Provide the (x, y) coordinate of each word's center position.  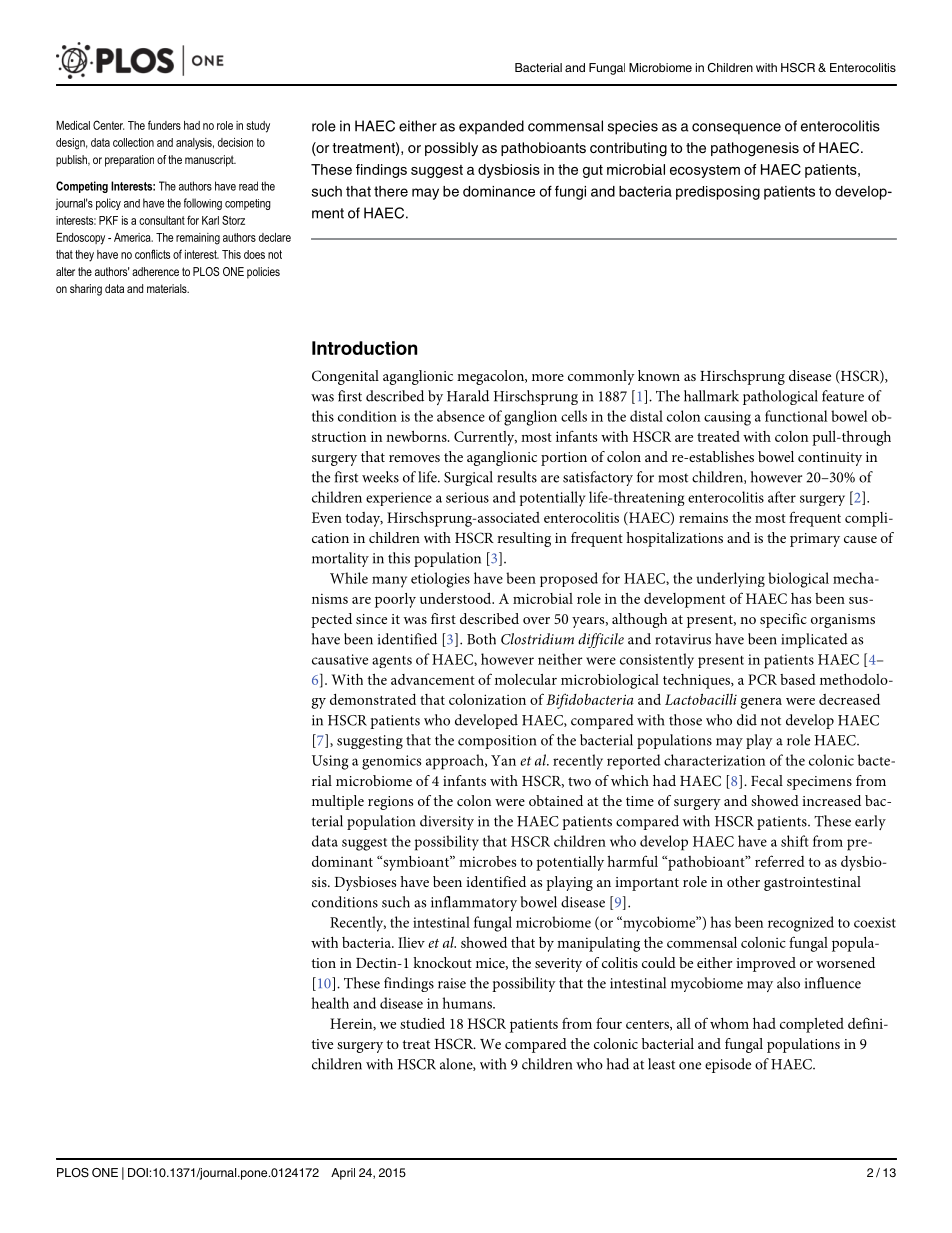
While (349, 578)
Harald (468, 396)
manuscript (210, 161)
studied (422, 1023)
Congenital (345, 377)
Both (481, 639)
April (343, 1174)
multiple (338, 802)
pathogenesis (755, 149)
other (743, 881)
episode (728, 1065)
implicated (814, 640)
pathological (780, 397)
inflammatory (474, 903)
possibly (451, 149)
